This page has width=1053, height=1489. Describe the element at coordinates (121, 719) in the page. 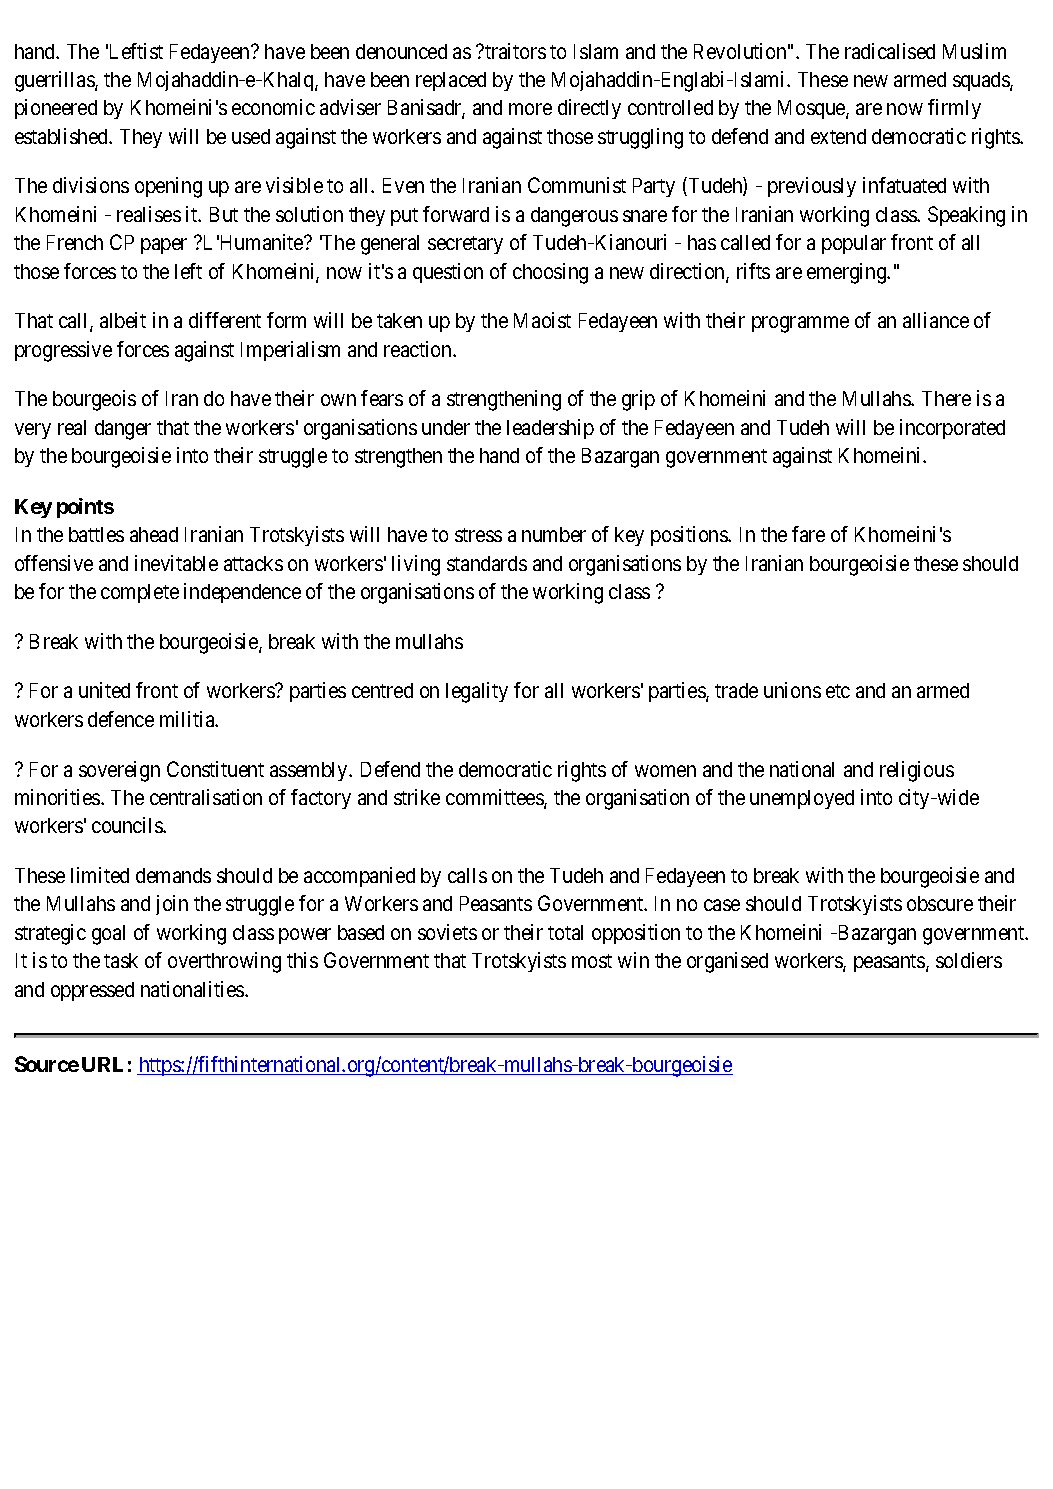

I see `defence` at that location.
